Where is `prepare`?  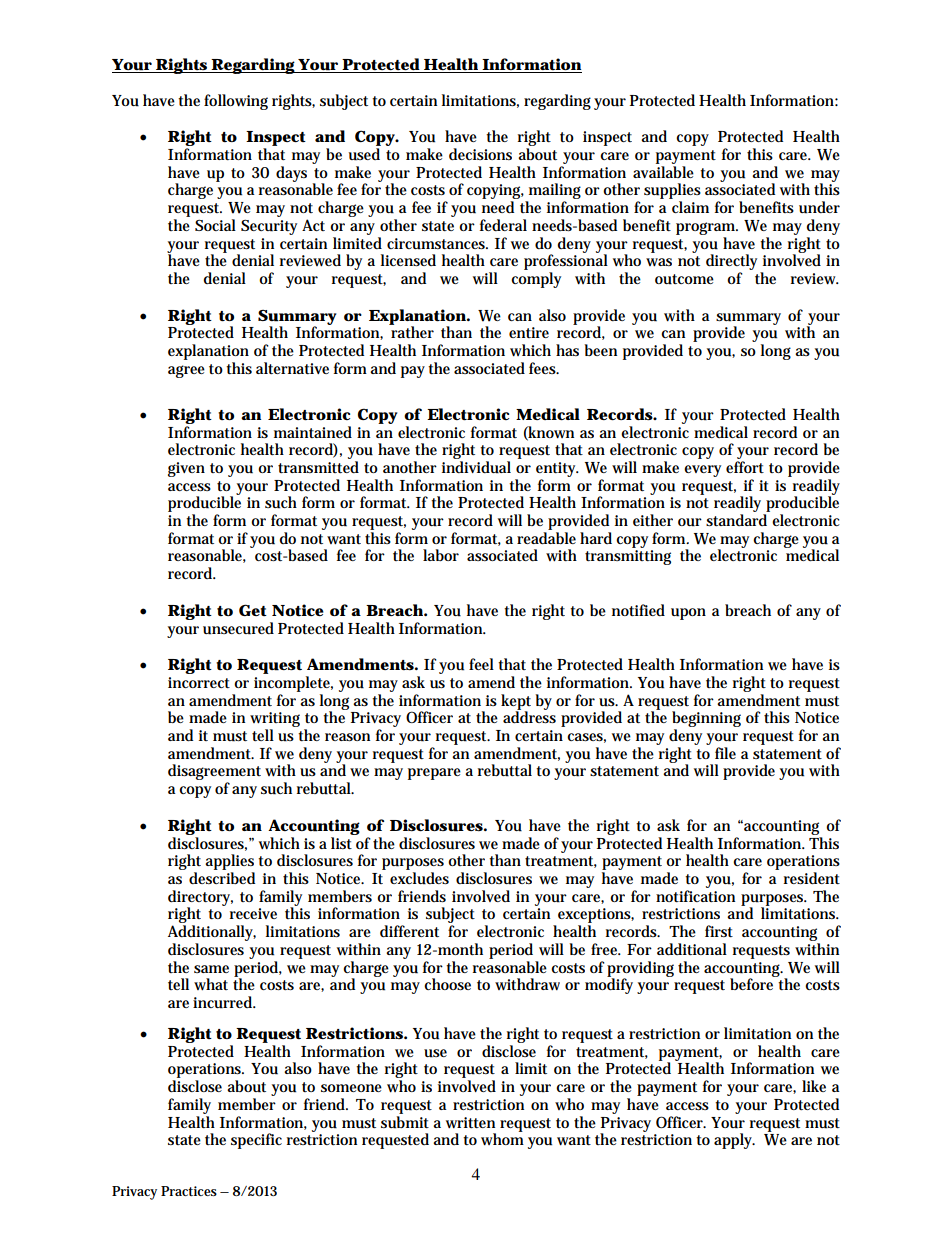
prepare is located at coordinates (434, 774).
